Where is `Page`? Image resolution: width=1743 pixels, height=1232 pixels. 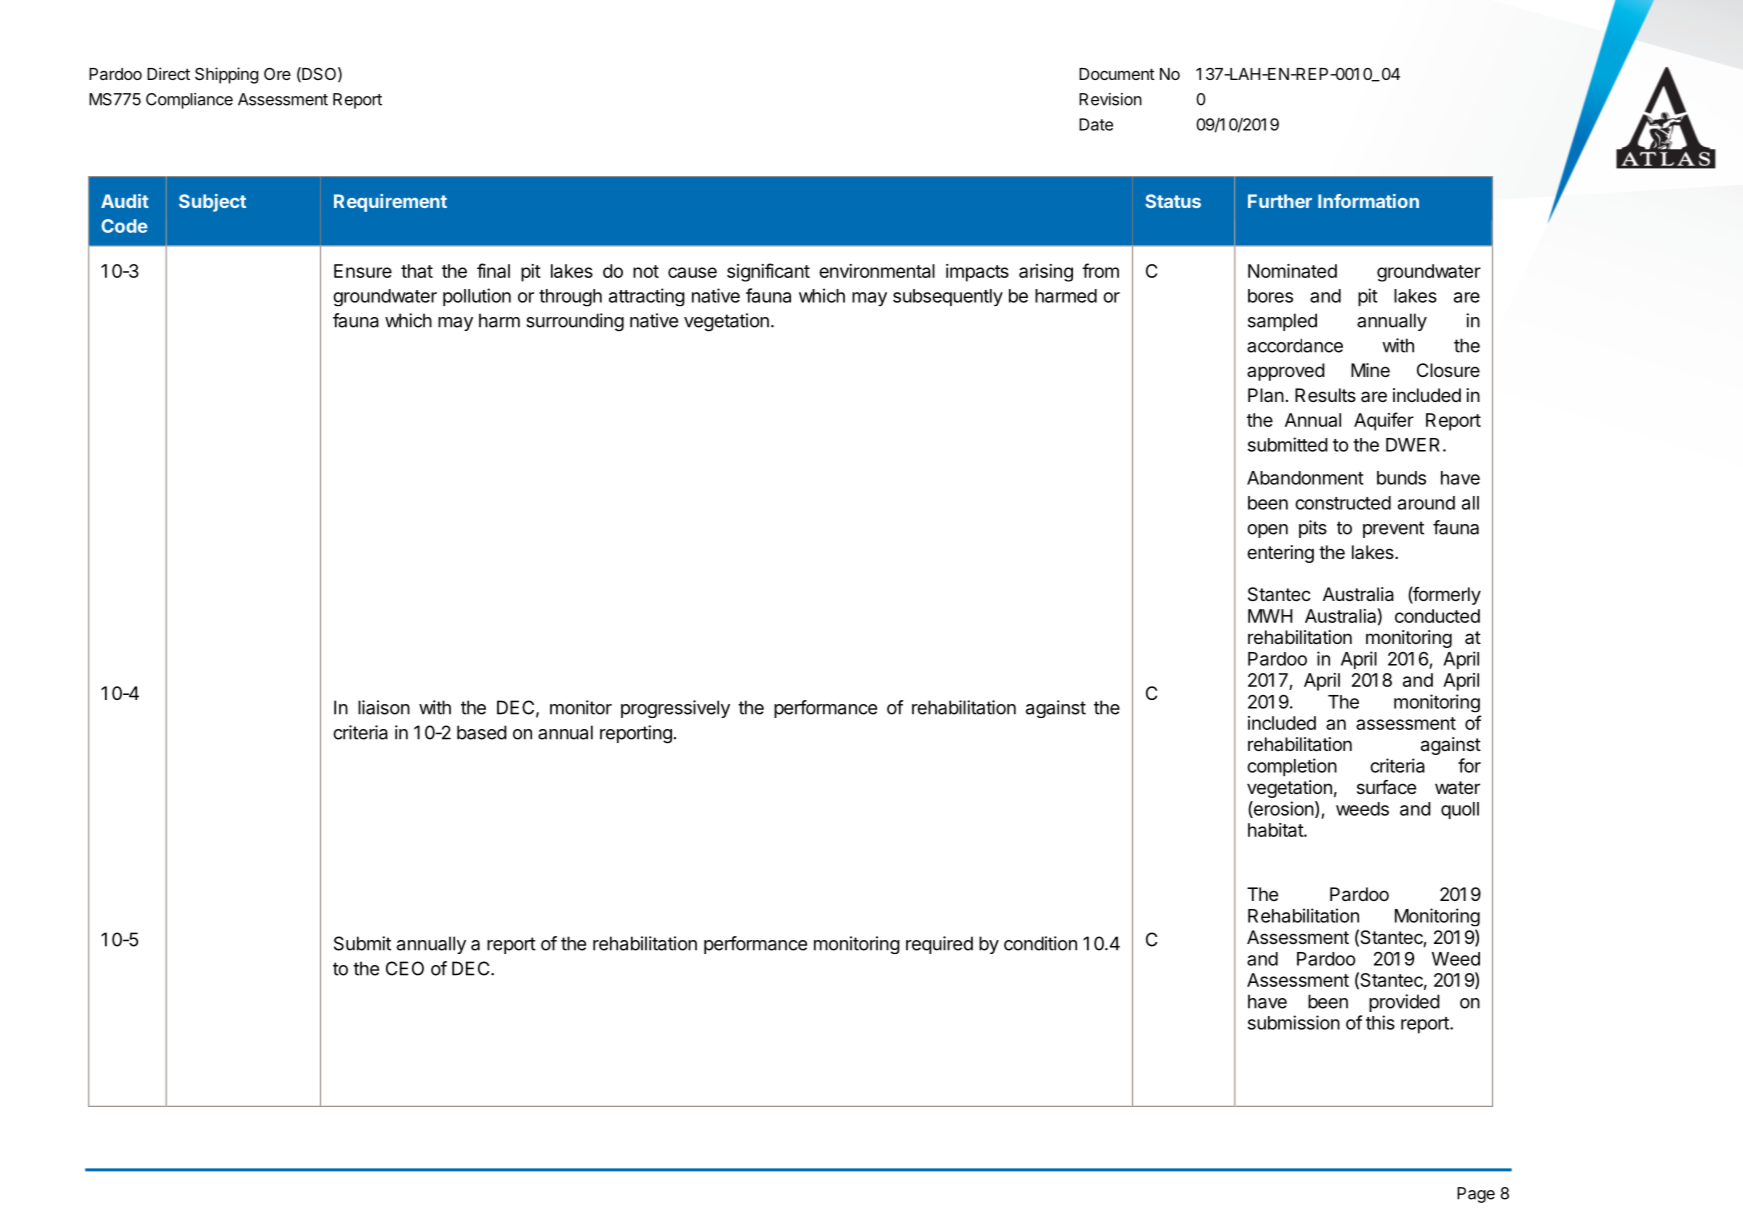
Page is located at coordinates (1476, 1195).
